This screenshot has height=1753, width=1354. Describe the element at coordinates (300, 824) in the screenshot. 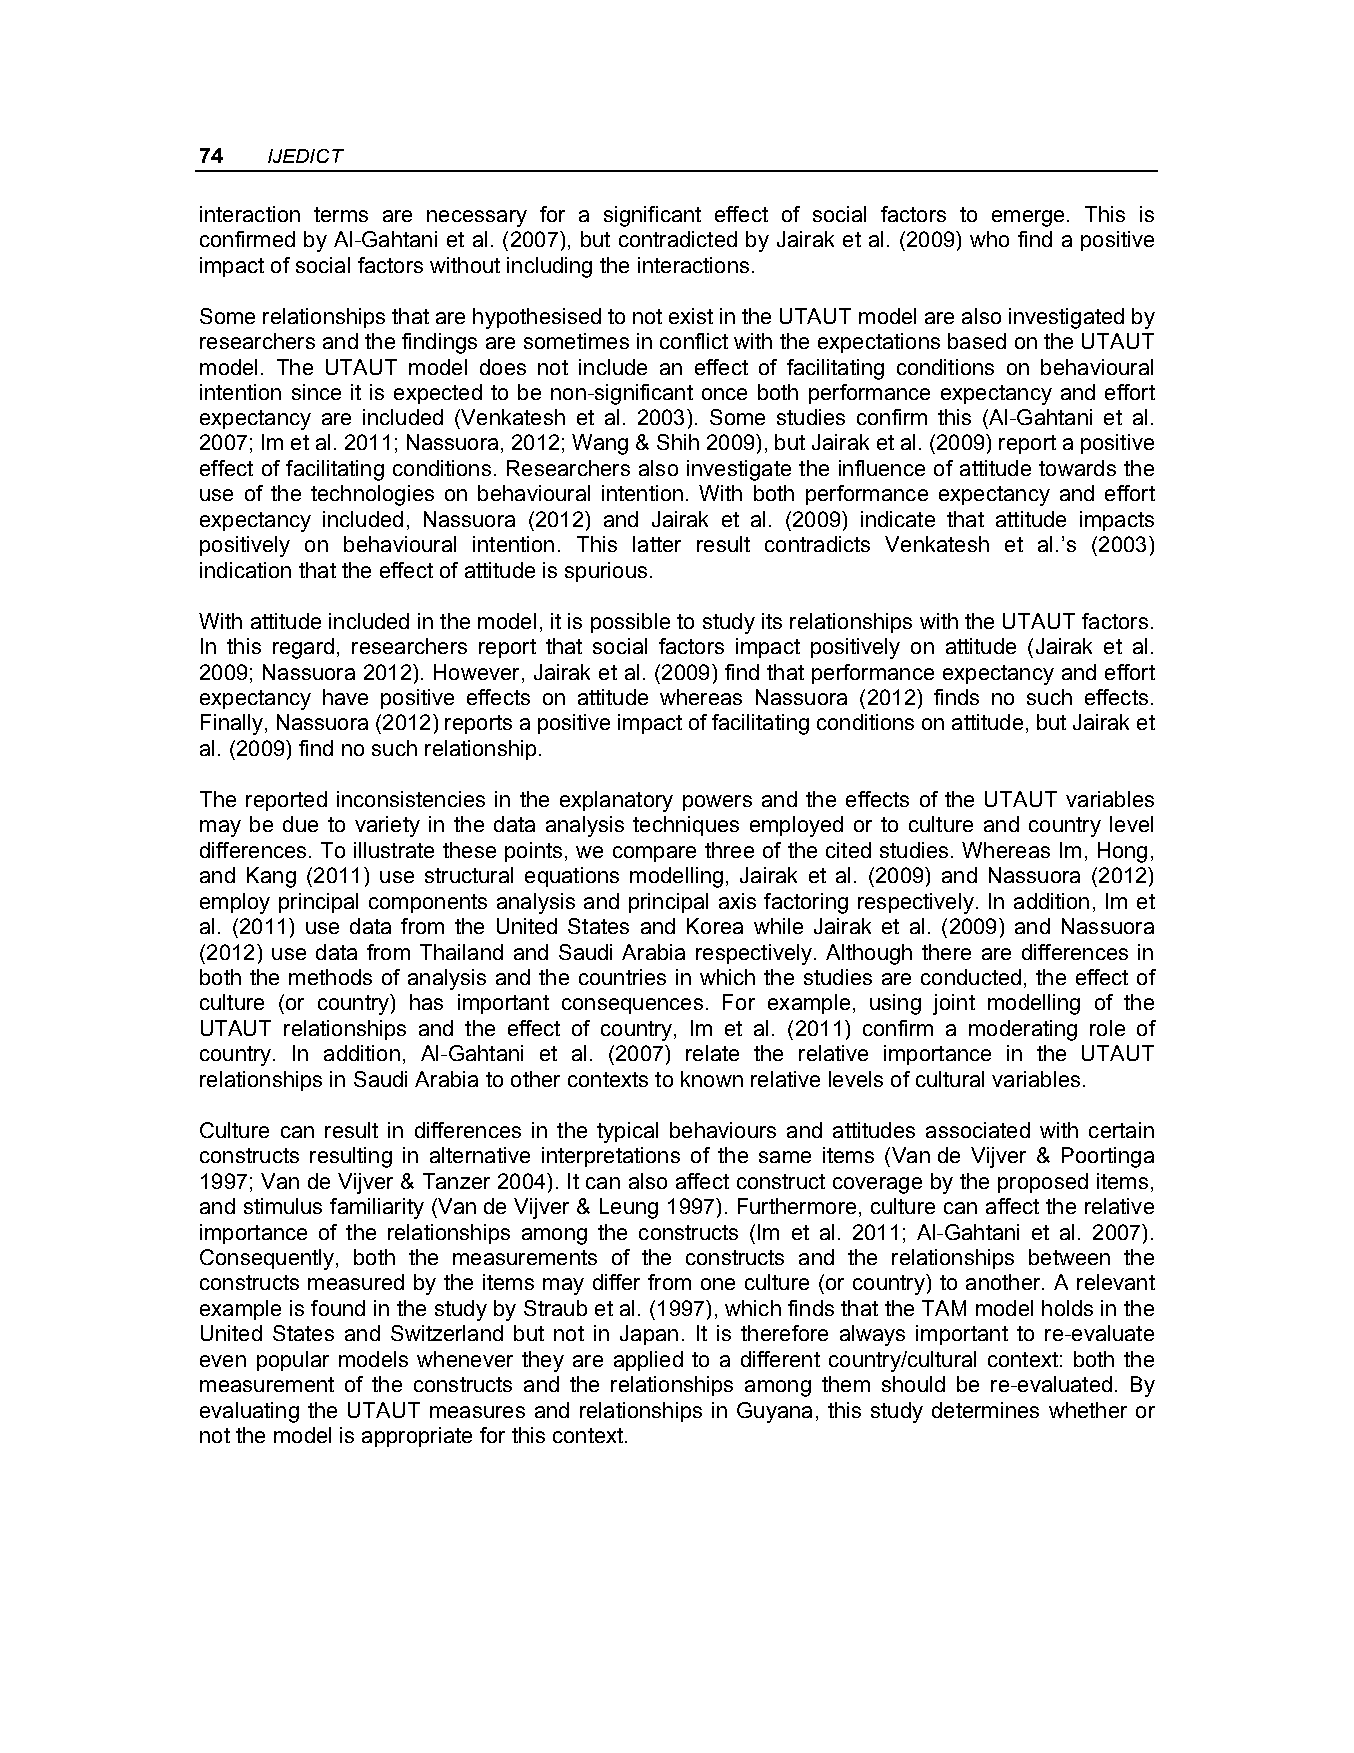

I see `due` at that location.
